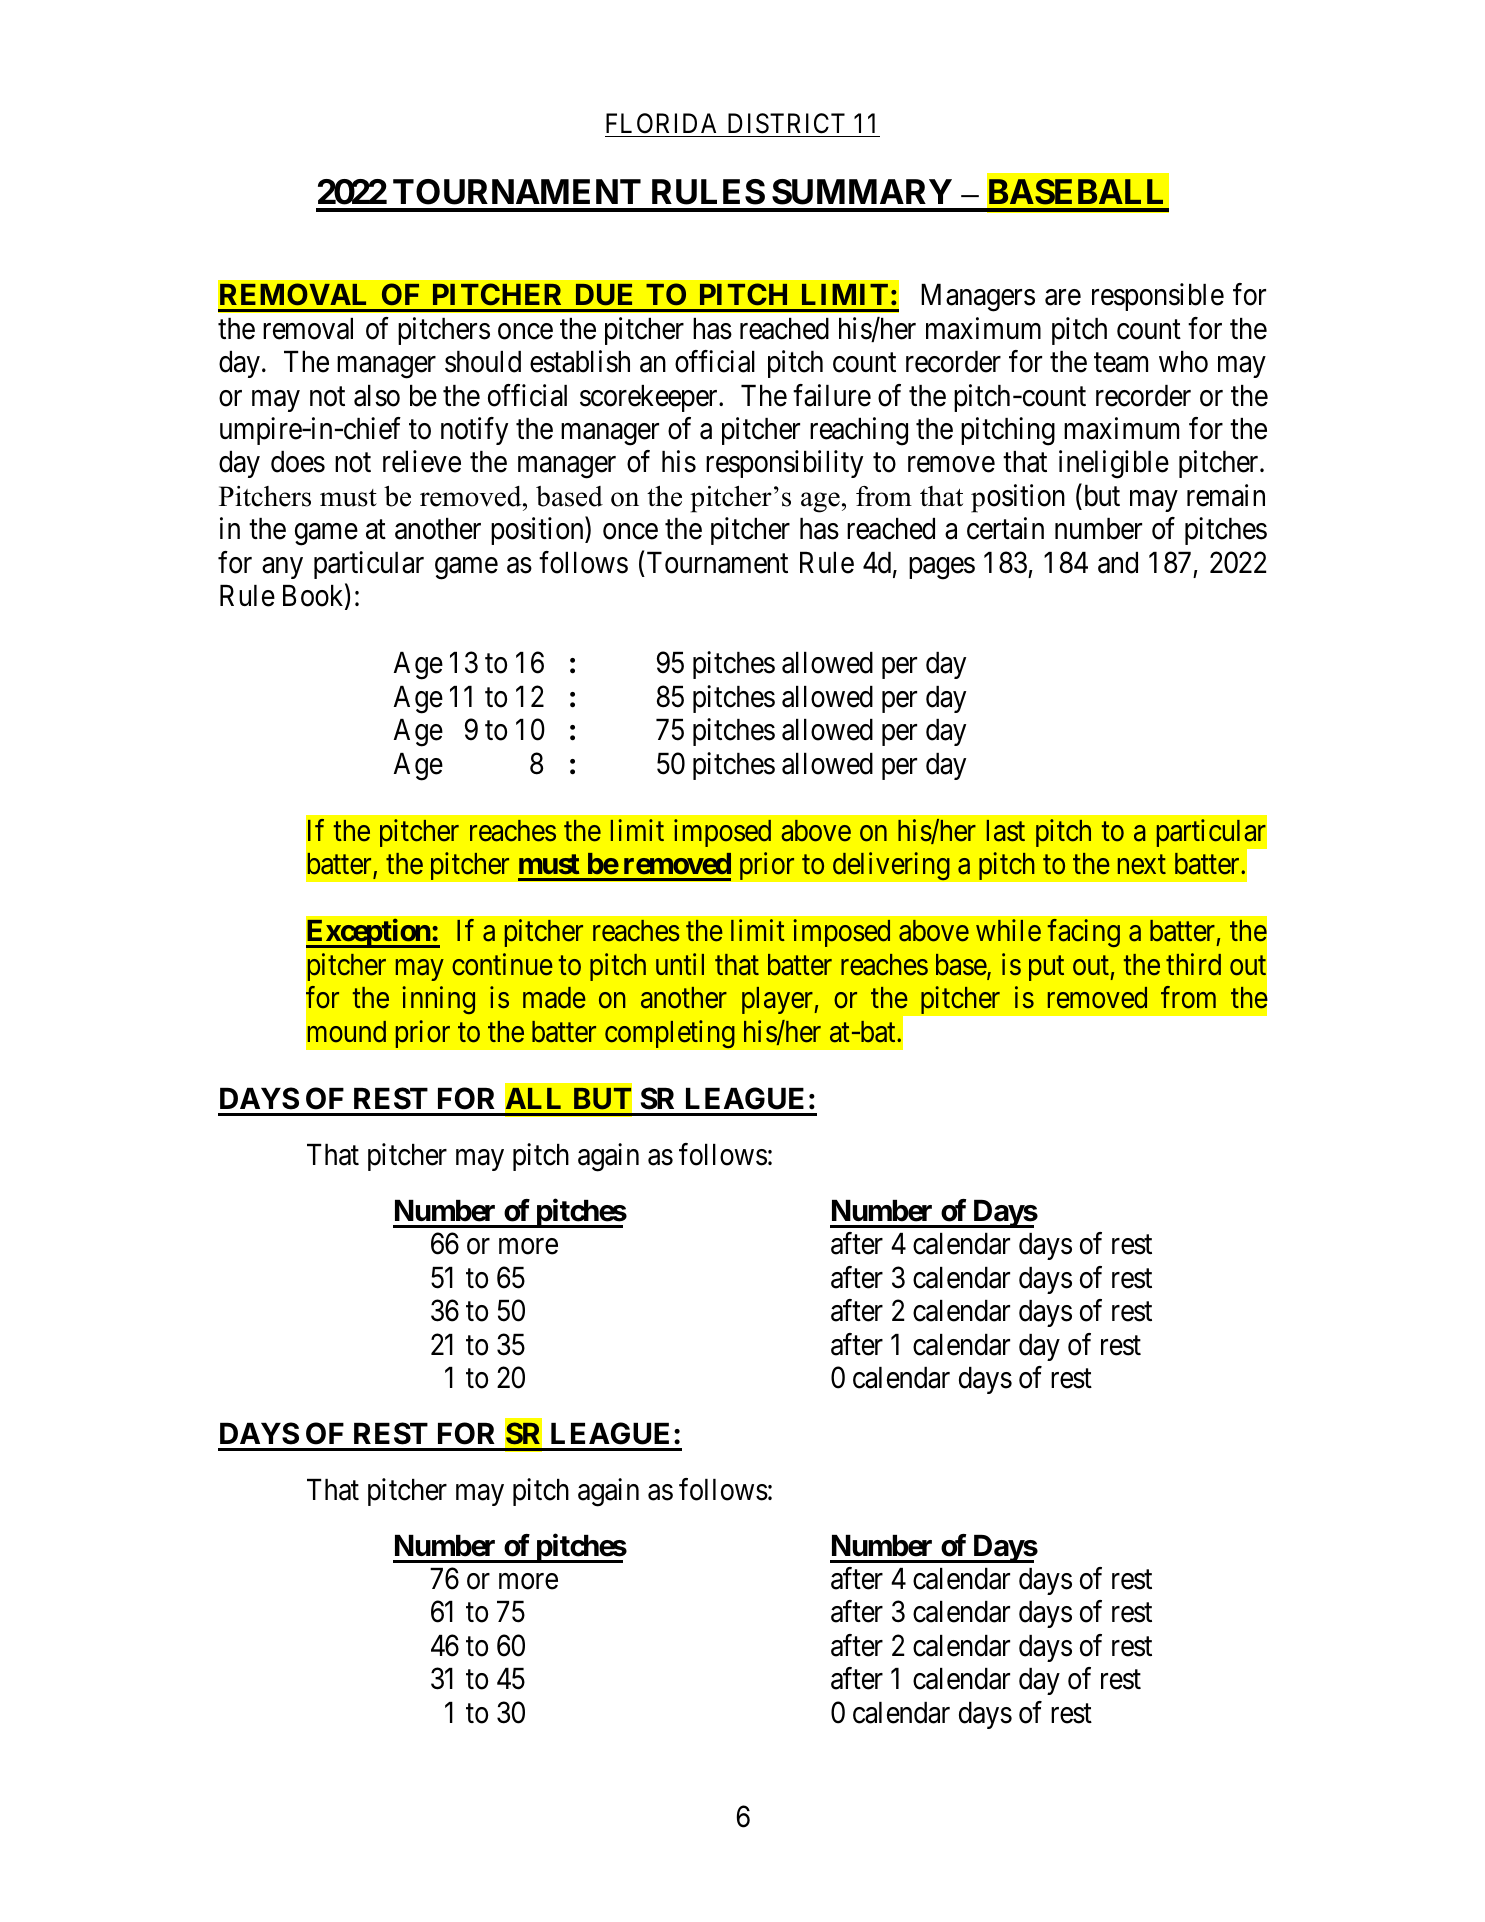 This image has height=1922, width=1485. What do you see at coordinates (282, 568) in the image?
I see `any` at bounding box center [282, 568].
